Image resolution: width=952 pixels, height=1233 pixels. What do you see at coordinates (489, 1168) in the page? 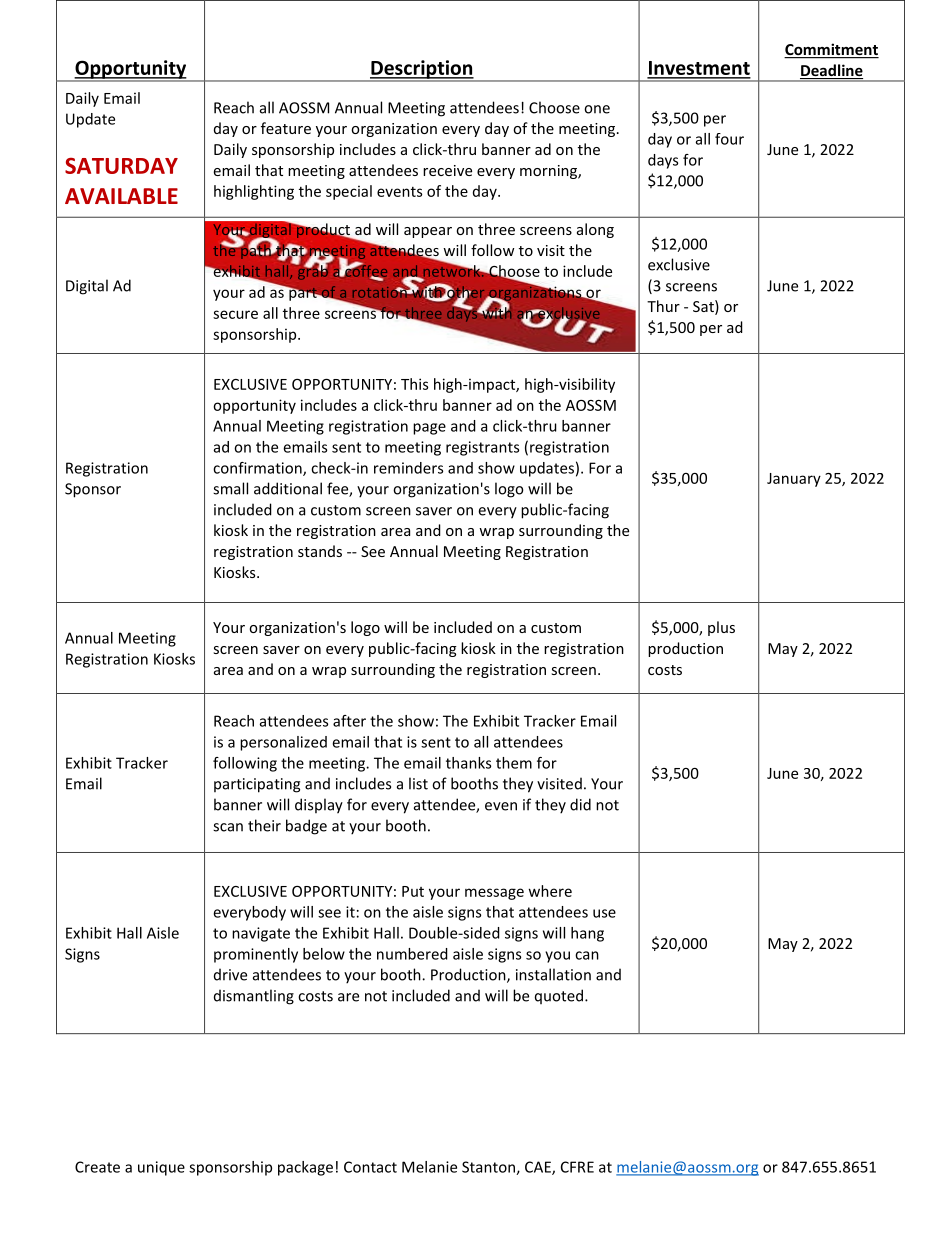
I see `Stanton` at bounding box center [489, 1168].
